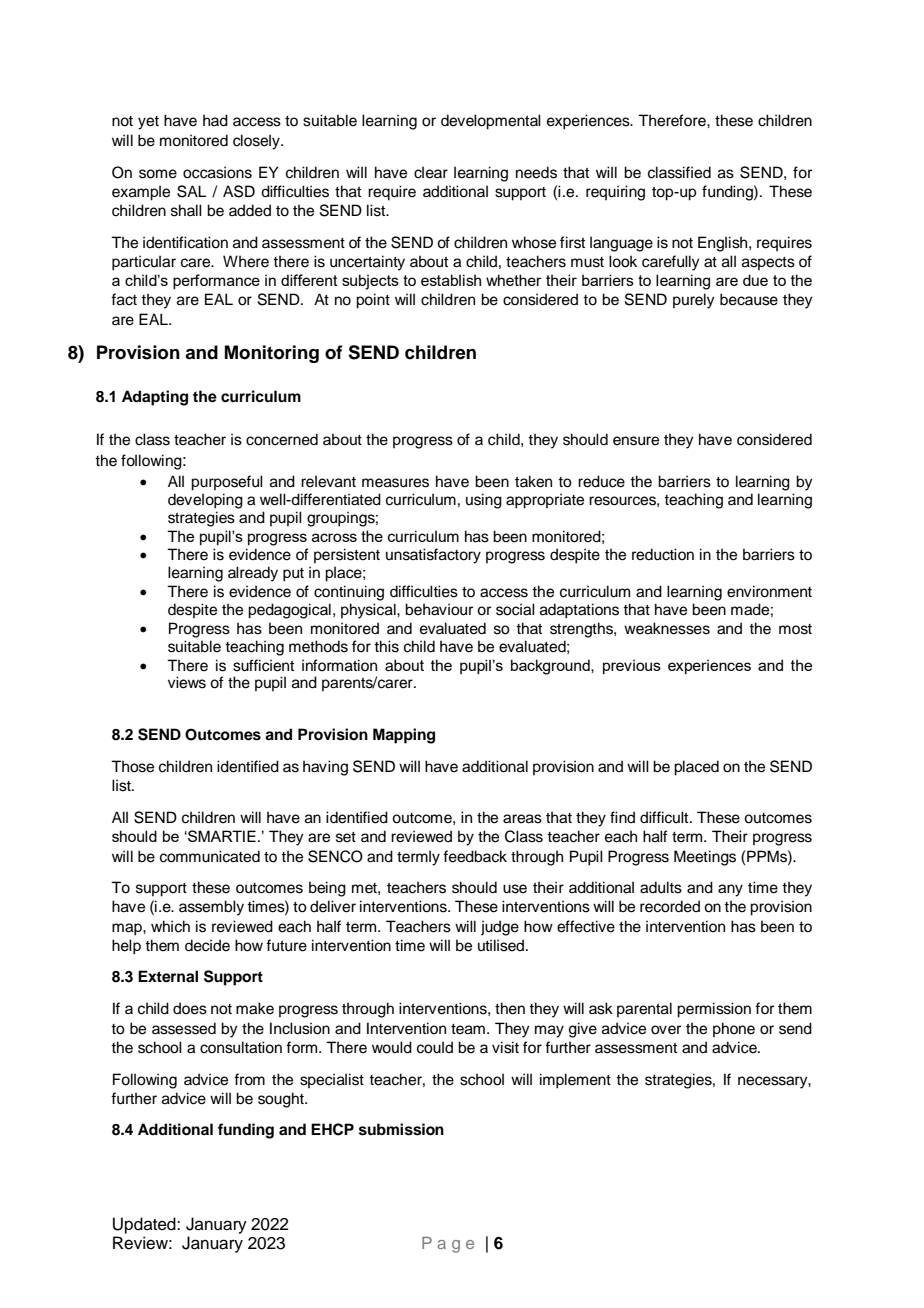 The image size is (924, 1308). Describe the element at coordinates (439, 609) in the screenshot. I see `behaviour` at that location.
